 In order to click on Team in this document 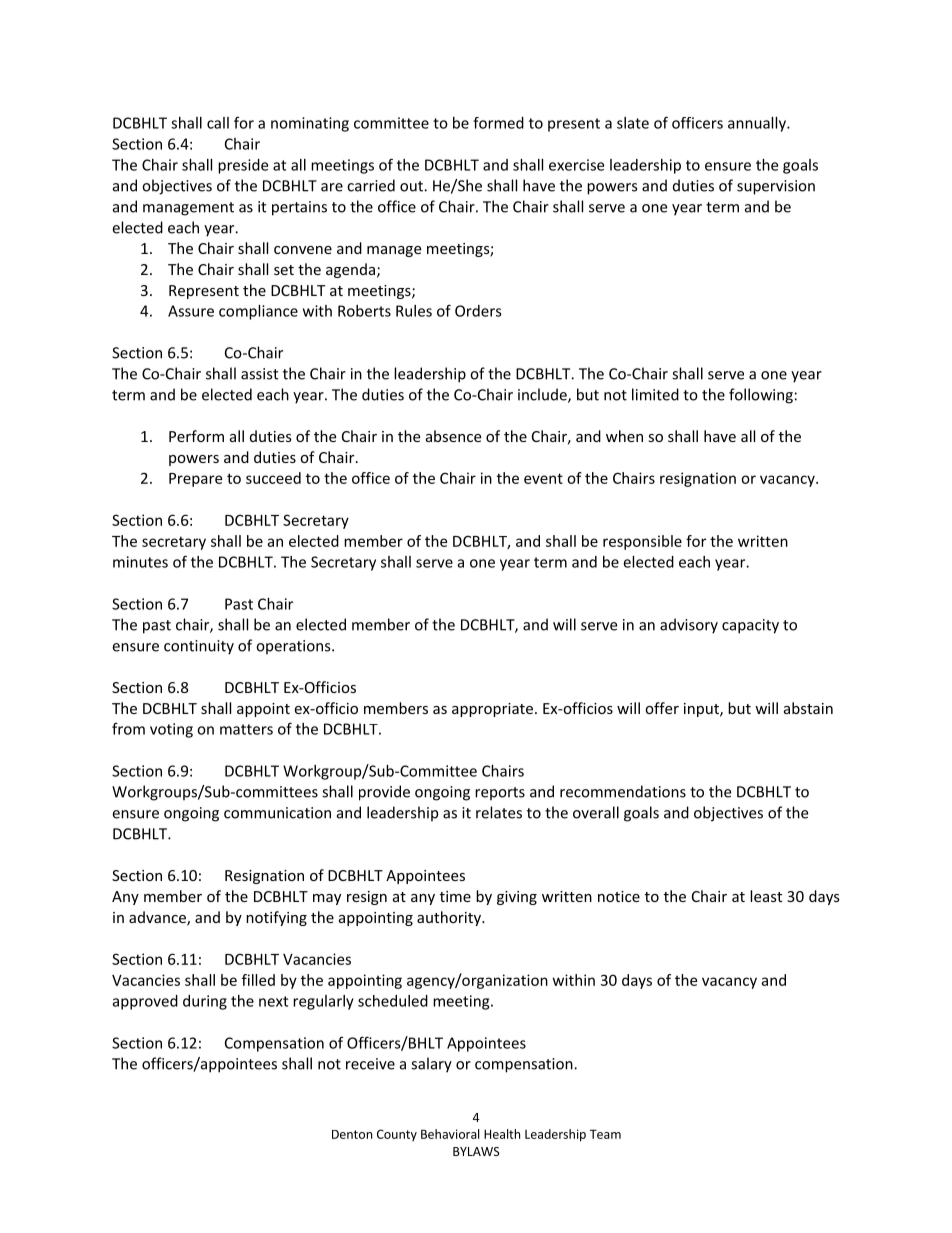, I will do `click(605, 1134)`.
